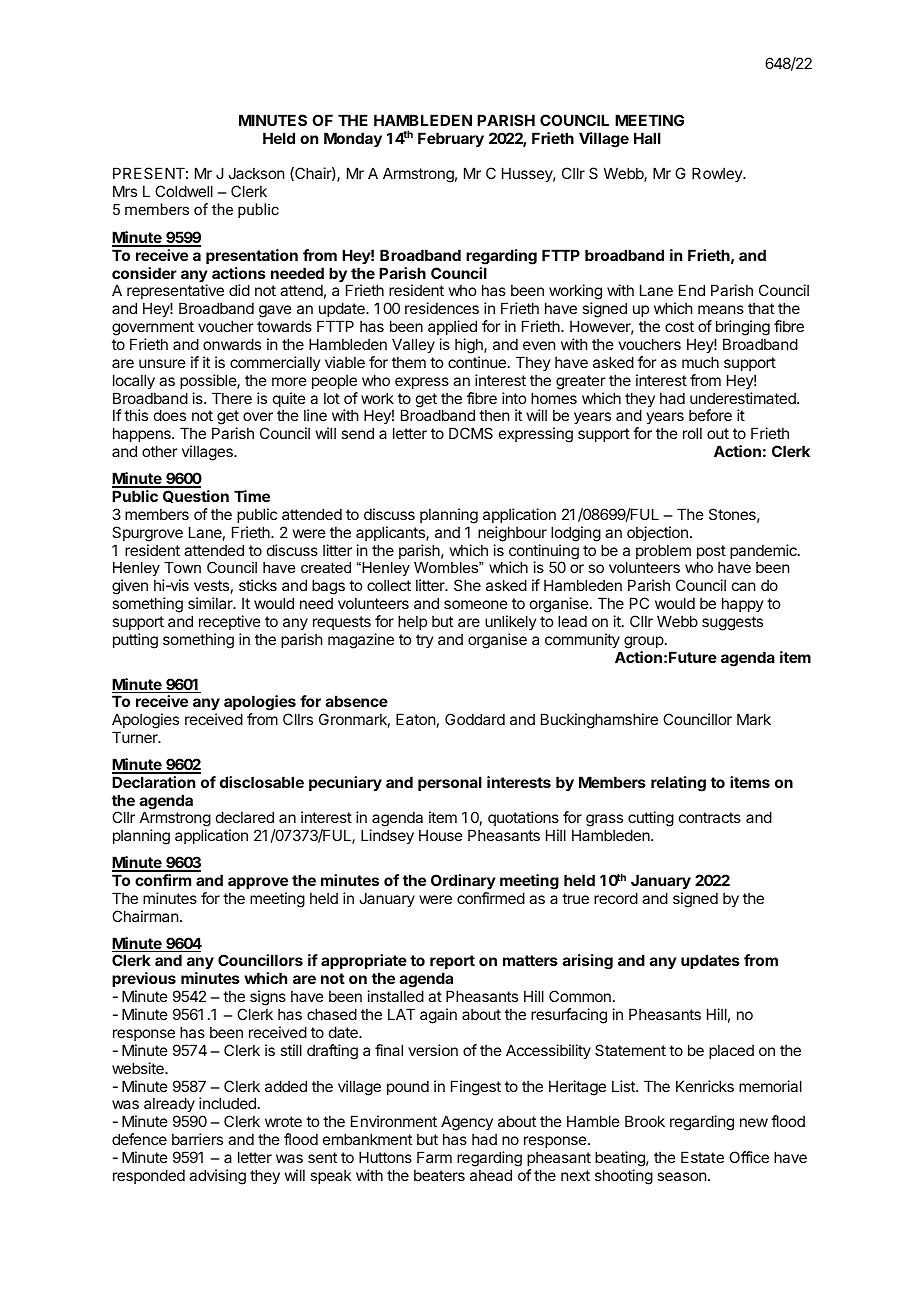 This screenshot has width=924, height=1308. What do you see at coordinates (425, 641) in the screenshot?
I see `try` at bounding box center [425, 641].
